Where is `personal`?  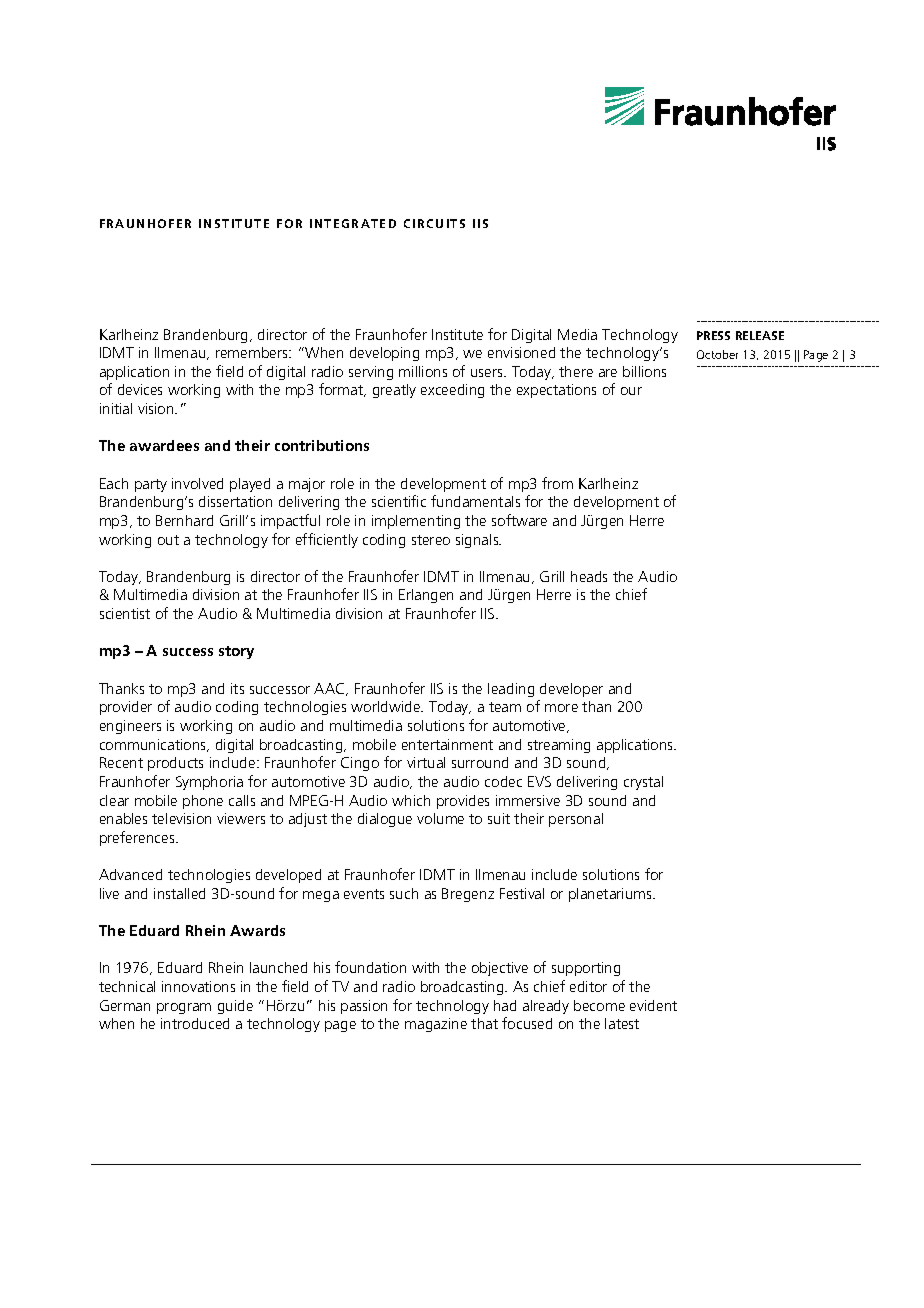
personal is located at coordinates (576, 820).
